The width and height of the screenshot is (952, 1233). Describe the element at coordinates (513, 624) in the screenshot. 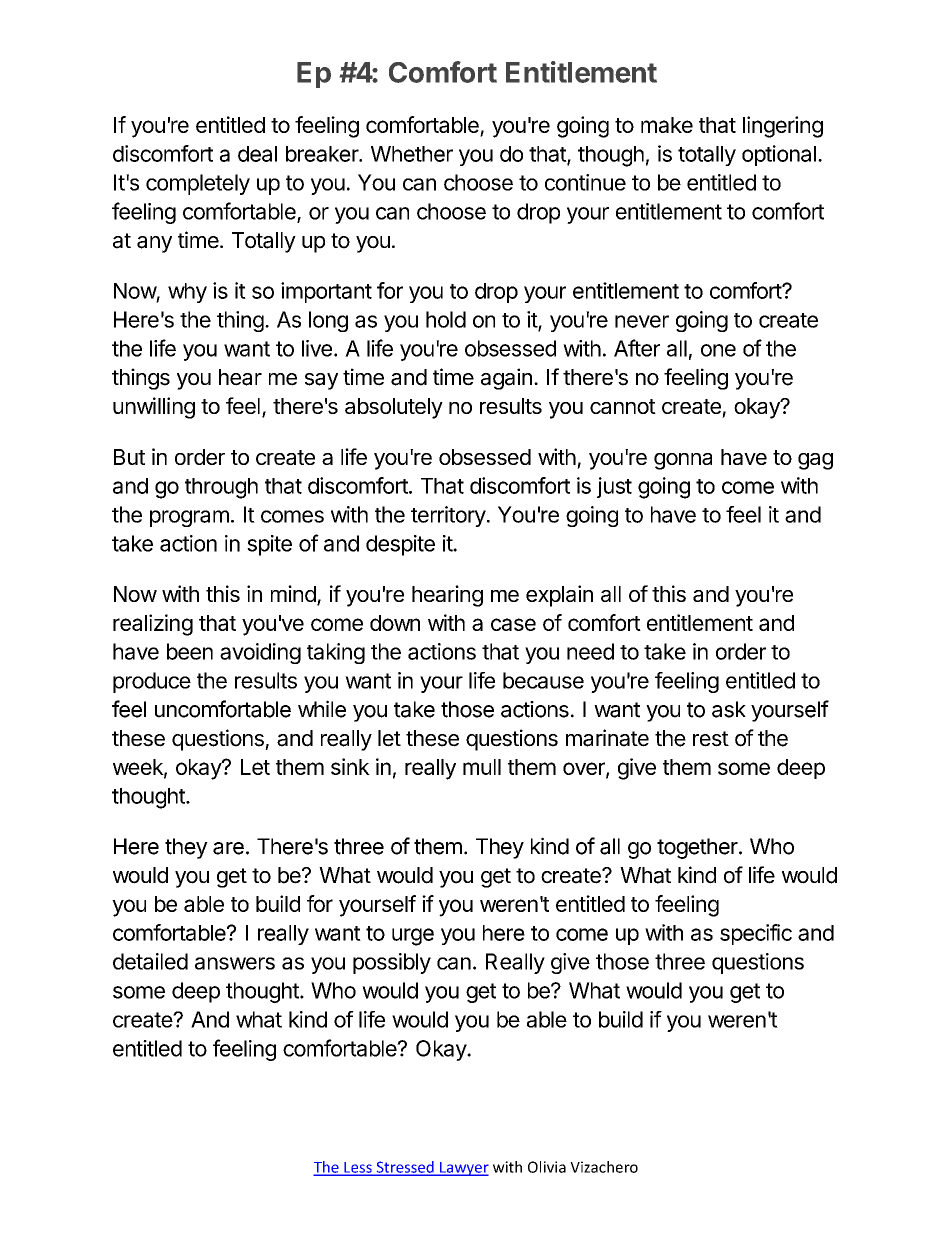

I see `case` at that location.
